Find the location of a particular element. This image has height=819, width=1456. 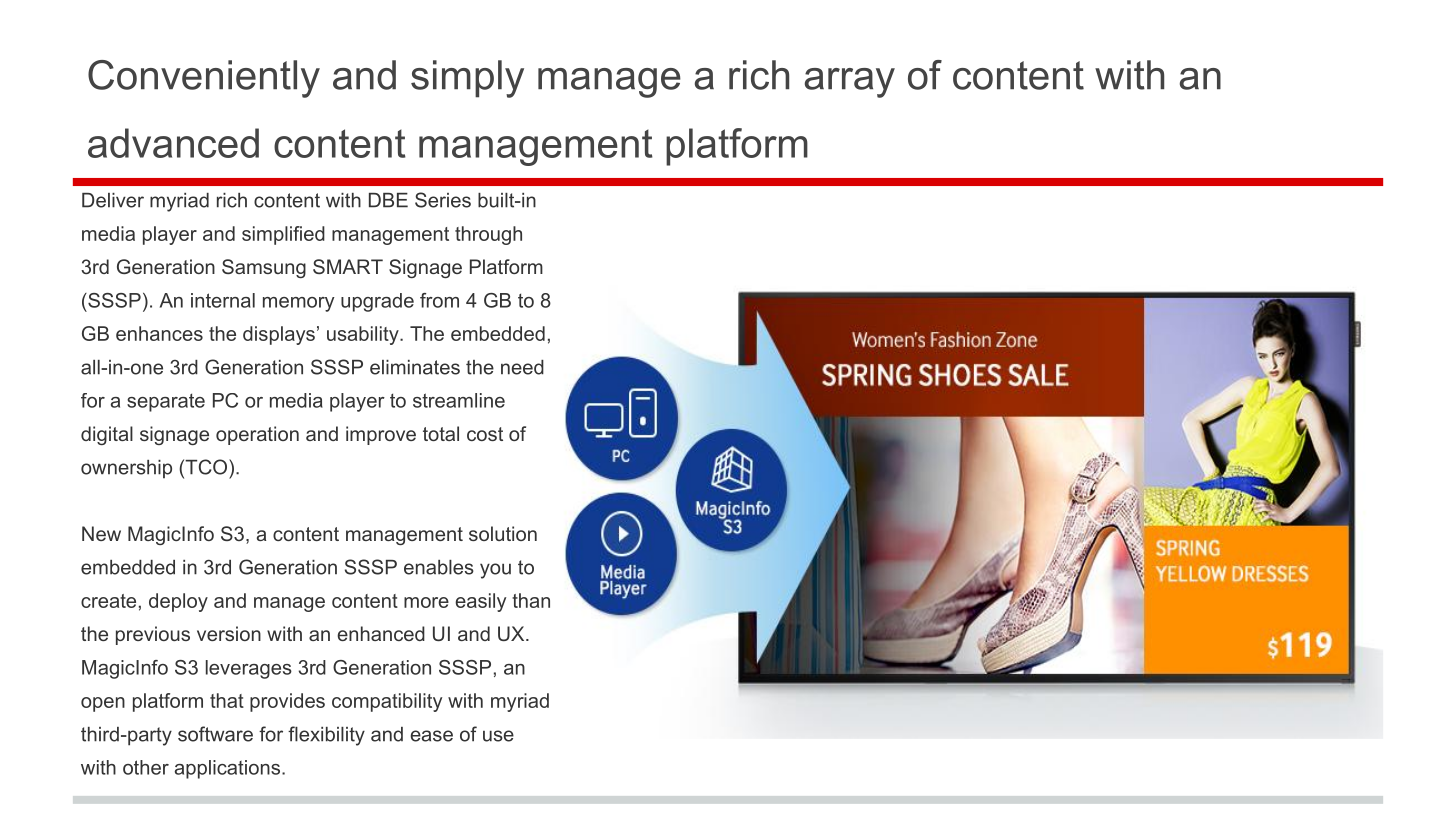

simply is located at coordinates (467, 79).
